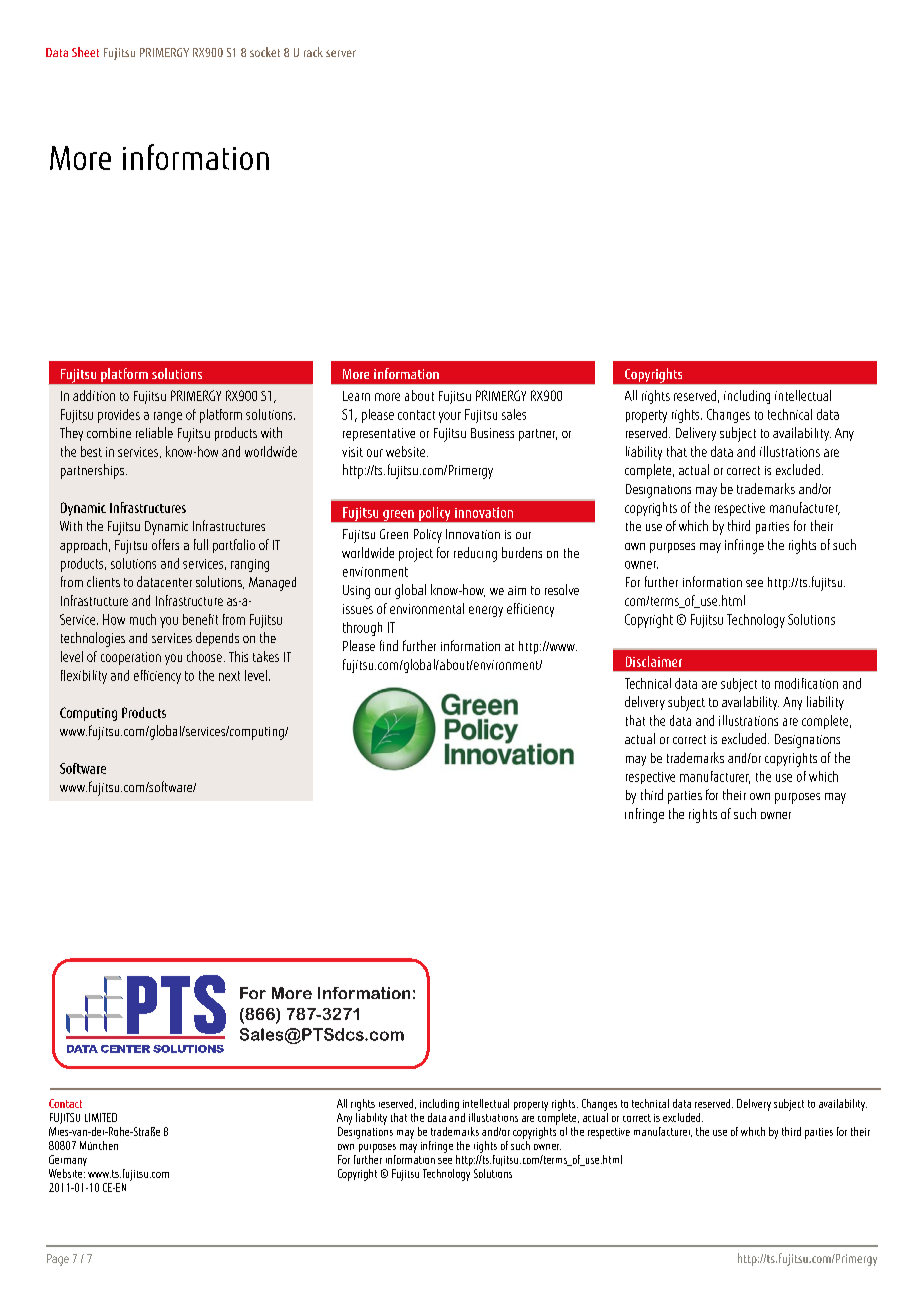 The height and width of the page is (1308, 924). What do you see at coordinates (313, 52) in the page?
I see `rack` at bounding box center [313, 52].
